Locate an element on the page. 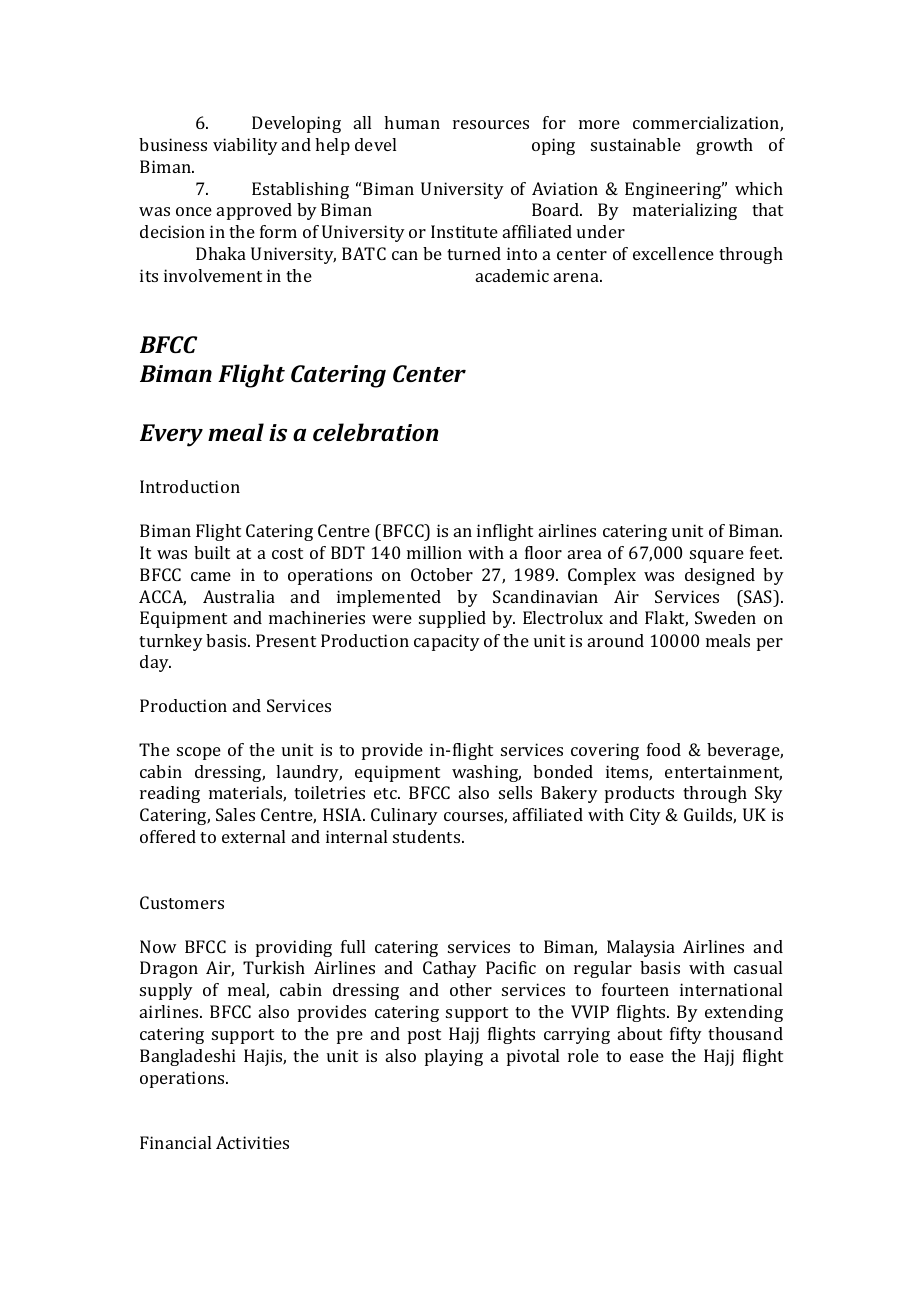  products is located at coordinates (639, 794).
